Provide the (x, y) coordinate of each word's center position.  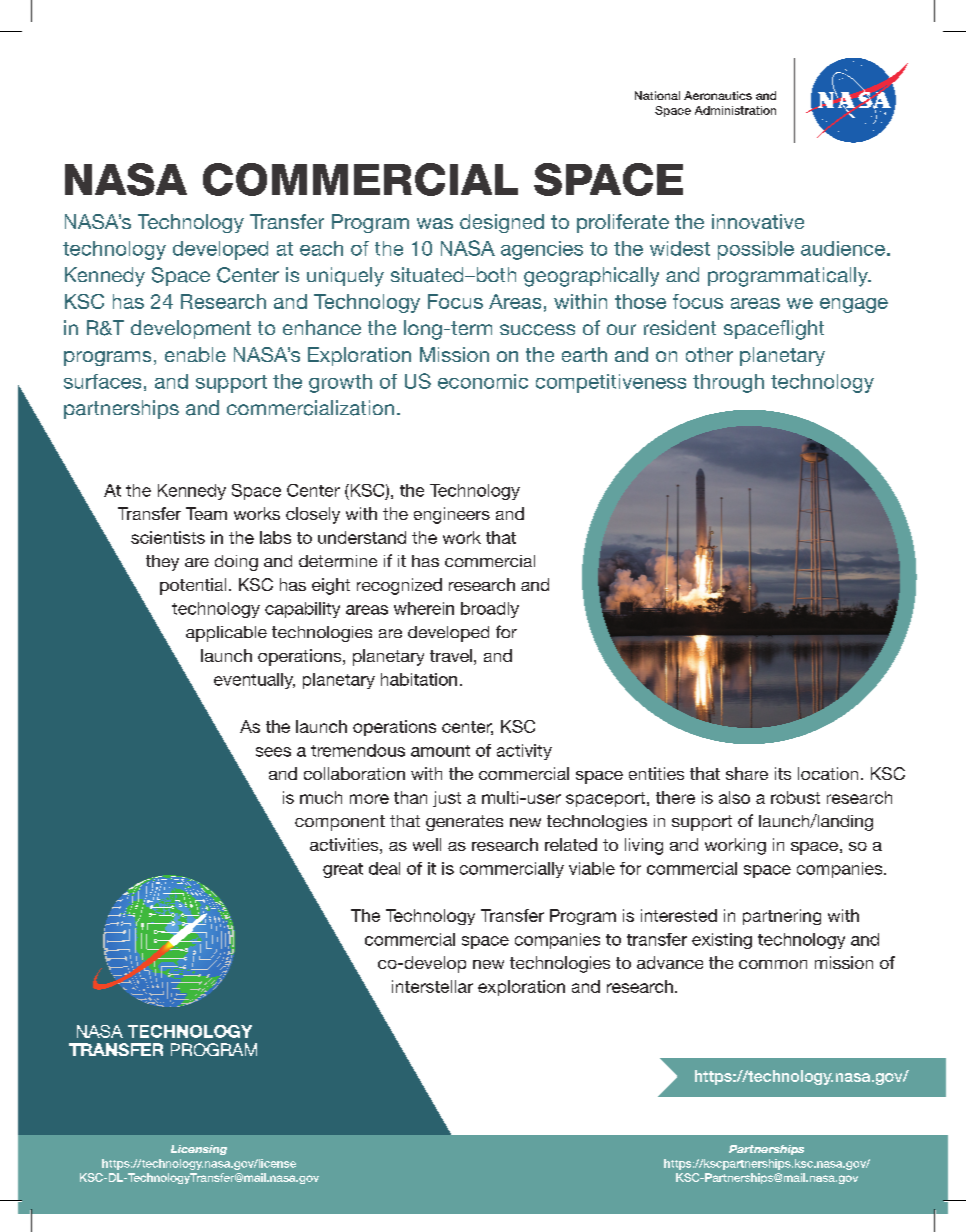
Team (206, 513)
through (728, 383)
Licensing (199, 1150)
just (447, 799)
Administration (735, 110)
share (747, 773)
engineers (452, 515)
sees (273, 752)
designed (502, 223)
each (321, 248)
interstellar (432, 986)
